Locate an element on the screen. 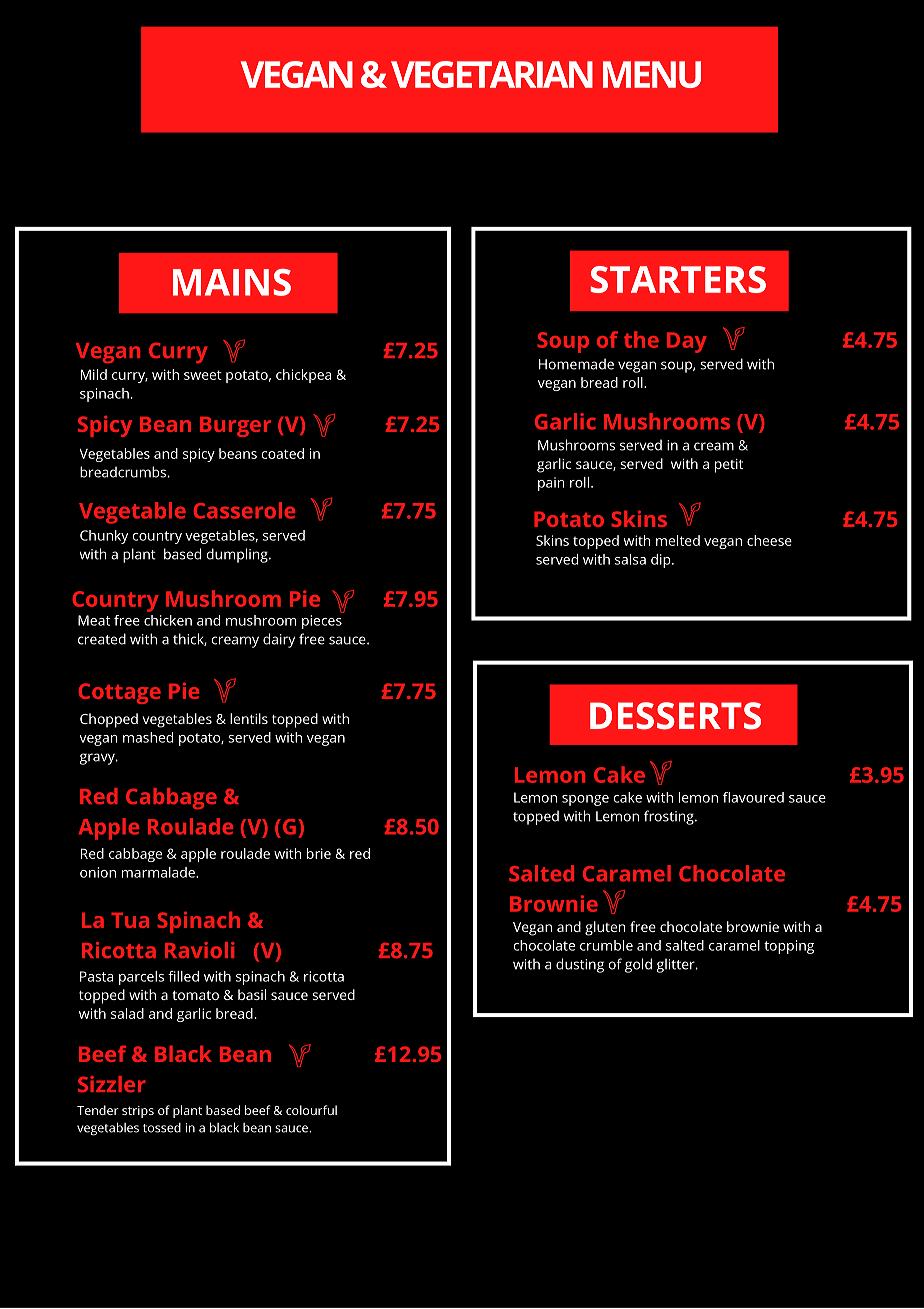 This screenshot has height=1309, width=924. strips is located at coordinates (138, 1112).
